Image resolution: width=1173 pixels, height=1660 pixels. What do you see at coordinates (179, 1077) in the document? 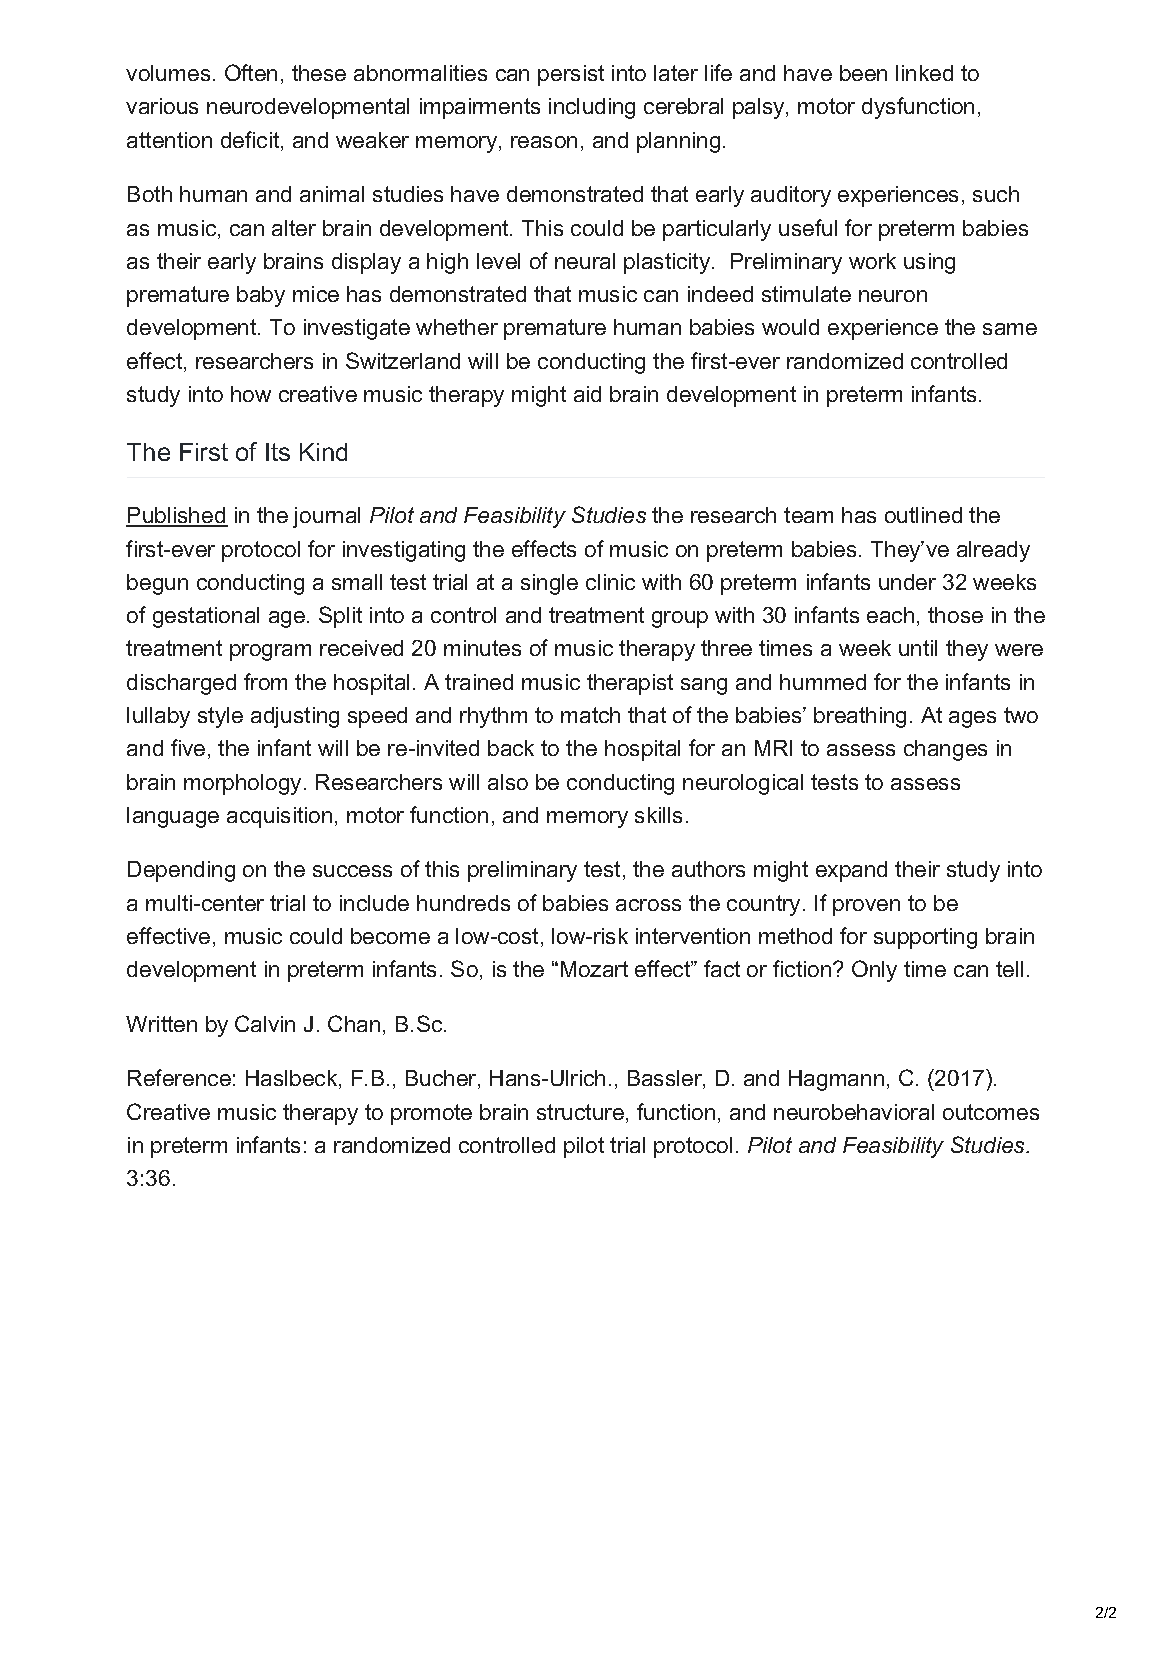
I see `Reference` at bounding box center [179, 1077].
